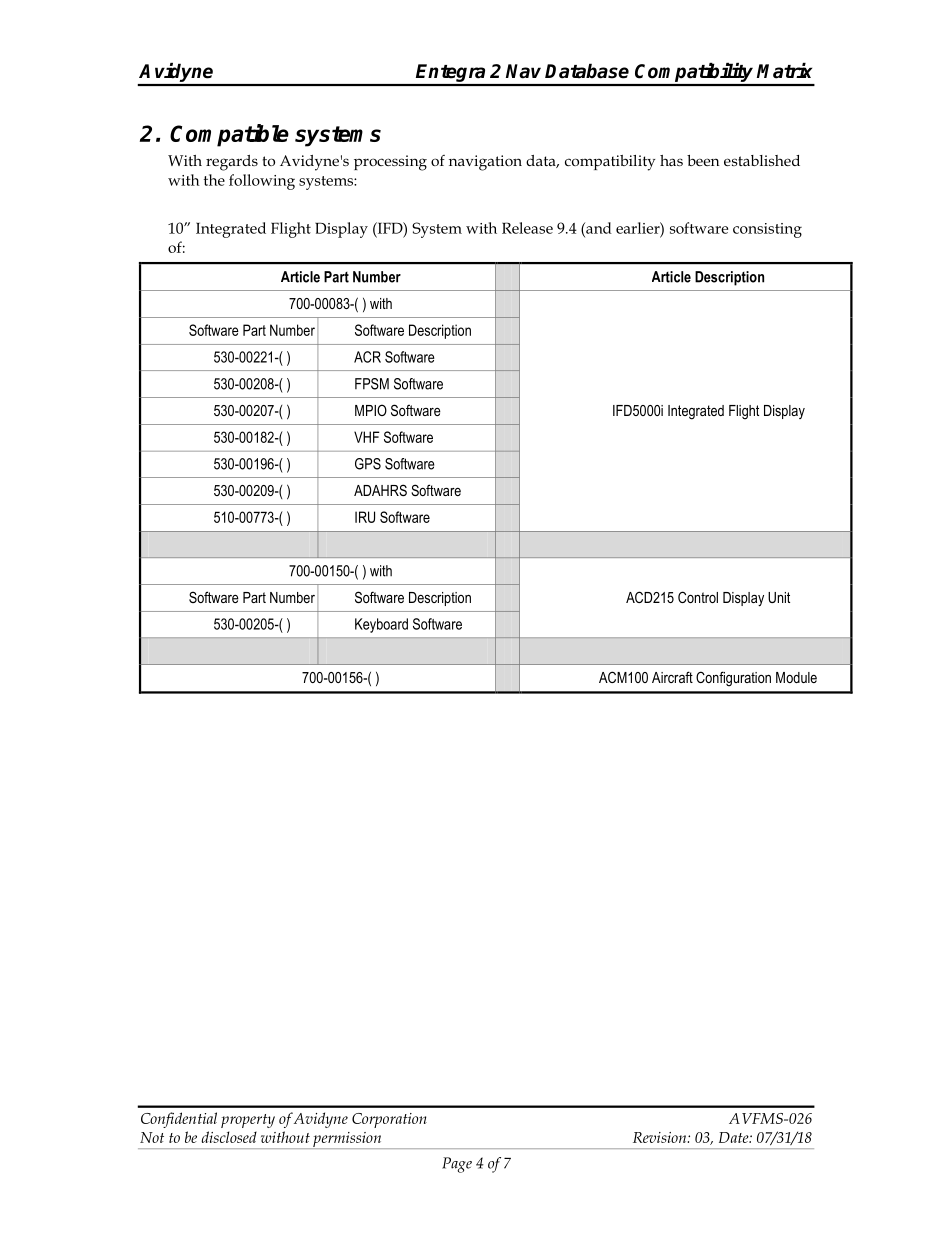 Image resolution: width=952 pixels, height=1233 pixels. I want to click on property, so click(248, 1121).
